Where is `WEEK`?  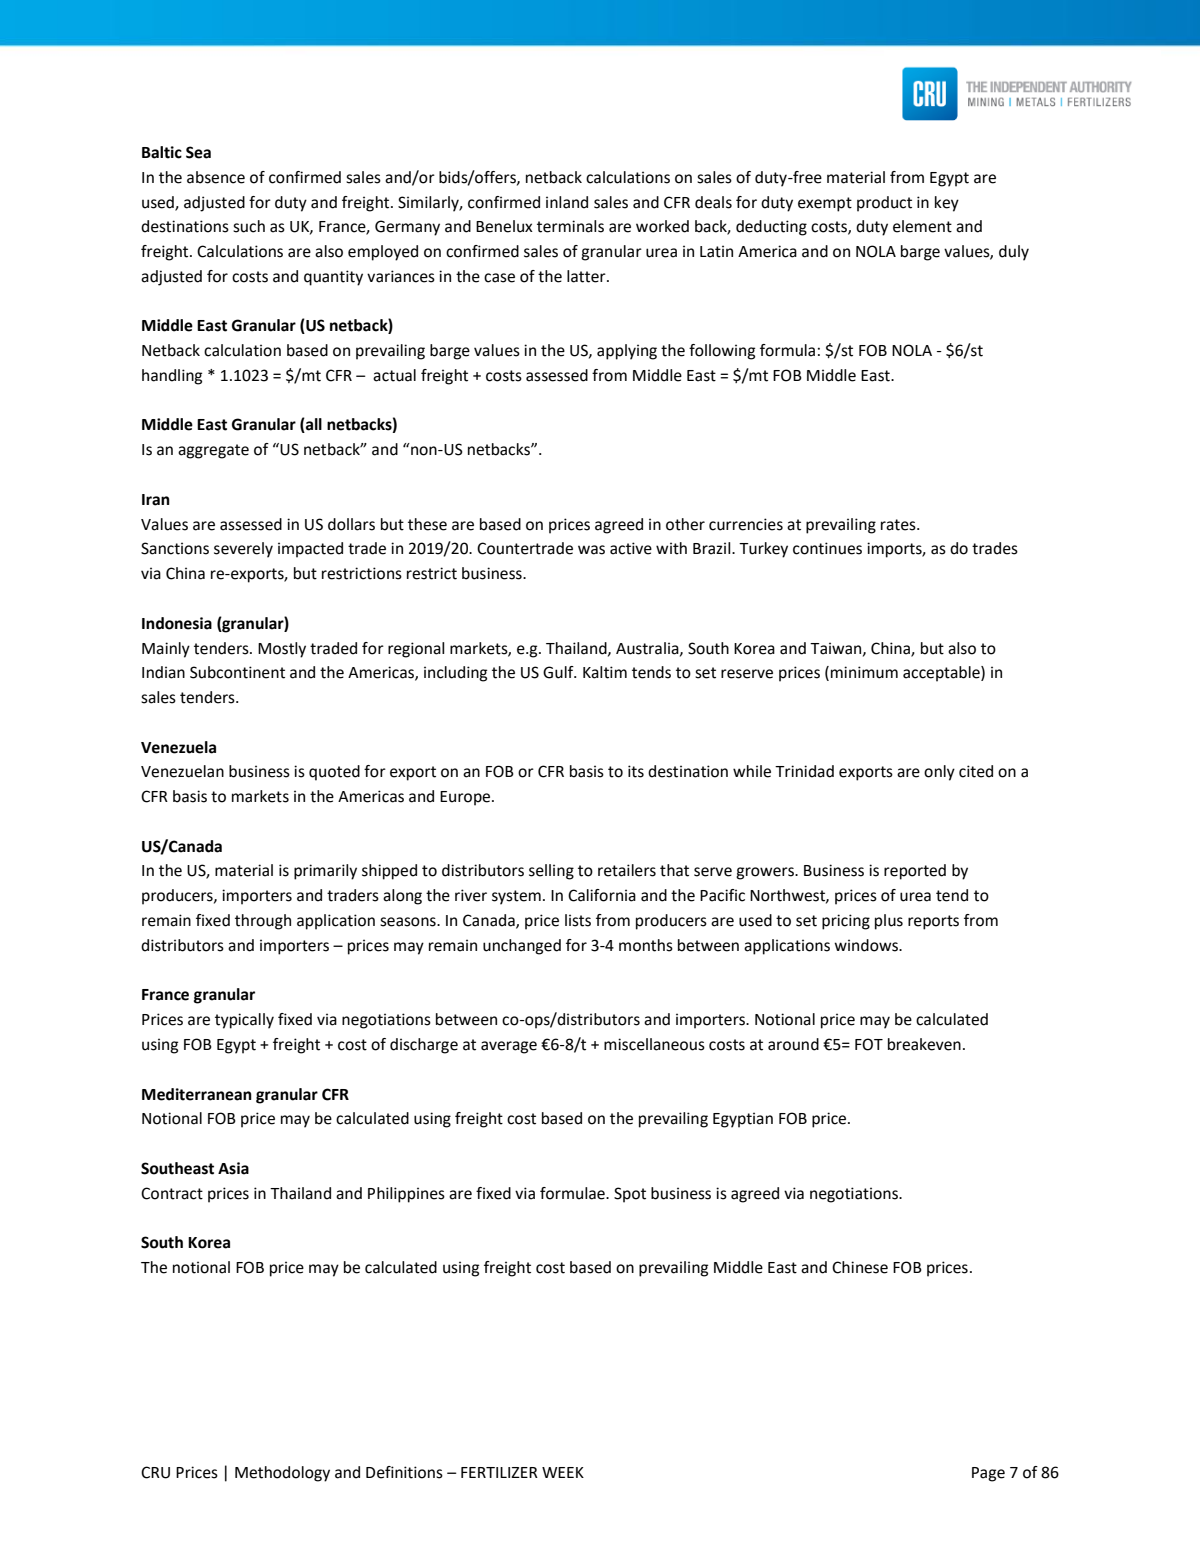
WEEK is located at coordinates (563, 1472).
